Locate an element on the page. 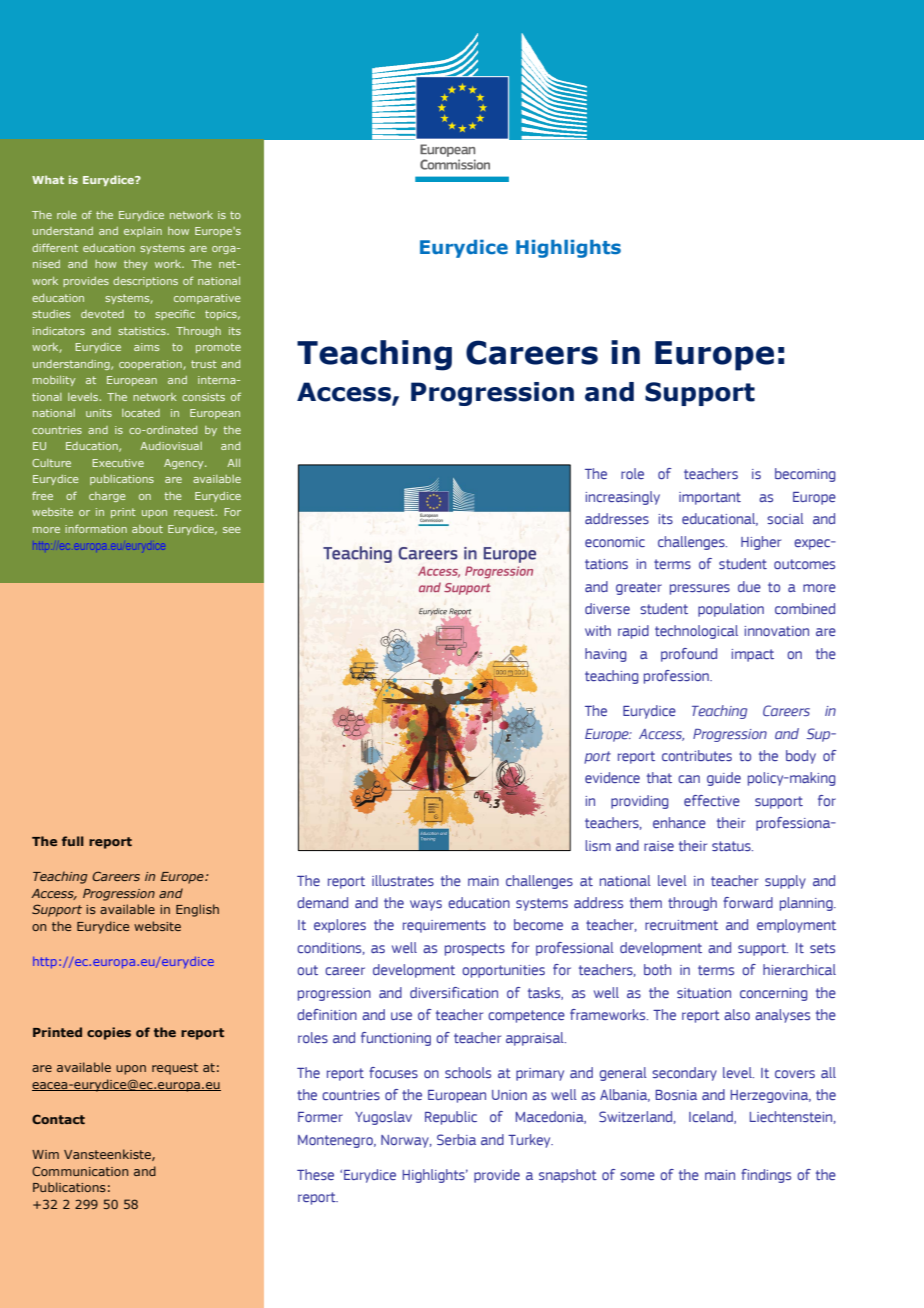 This document has width=924, height=1308. Communication is located at coordinates (80, 1171).
